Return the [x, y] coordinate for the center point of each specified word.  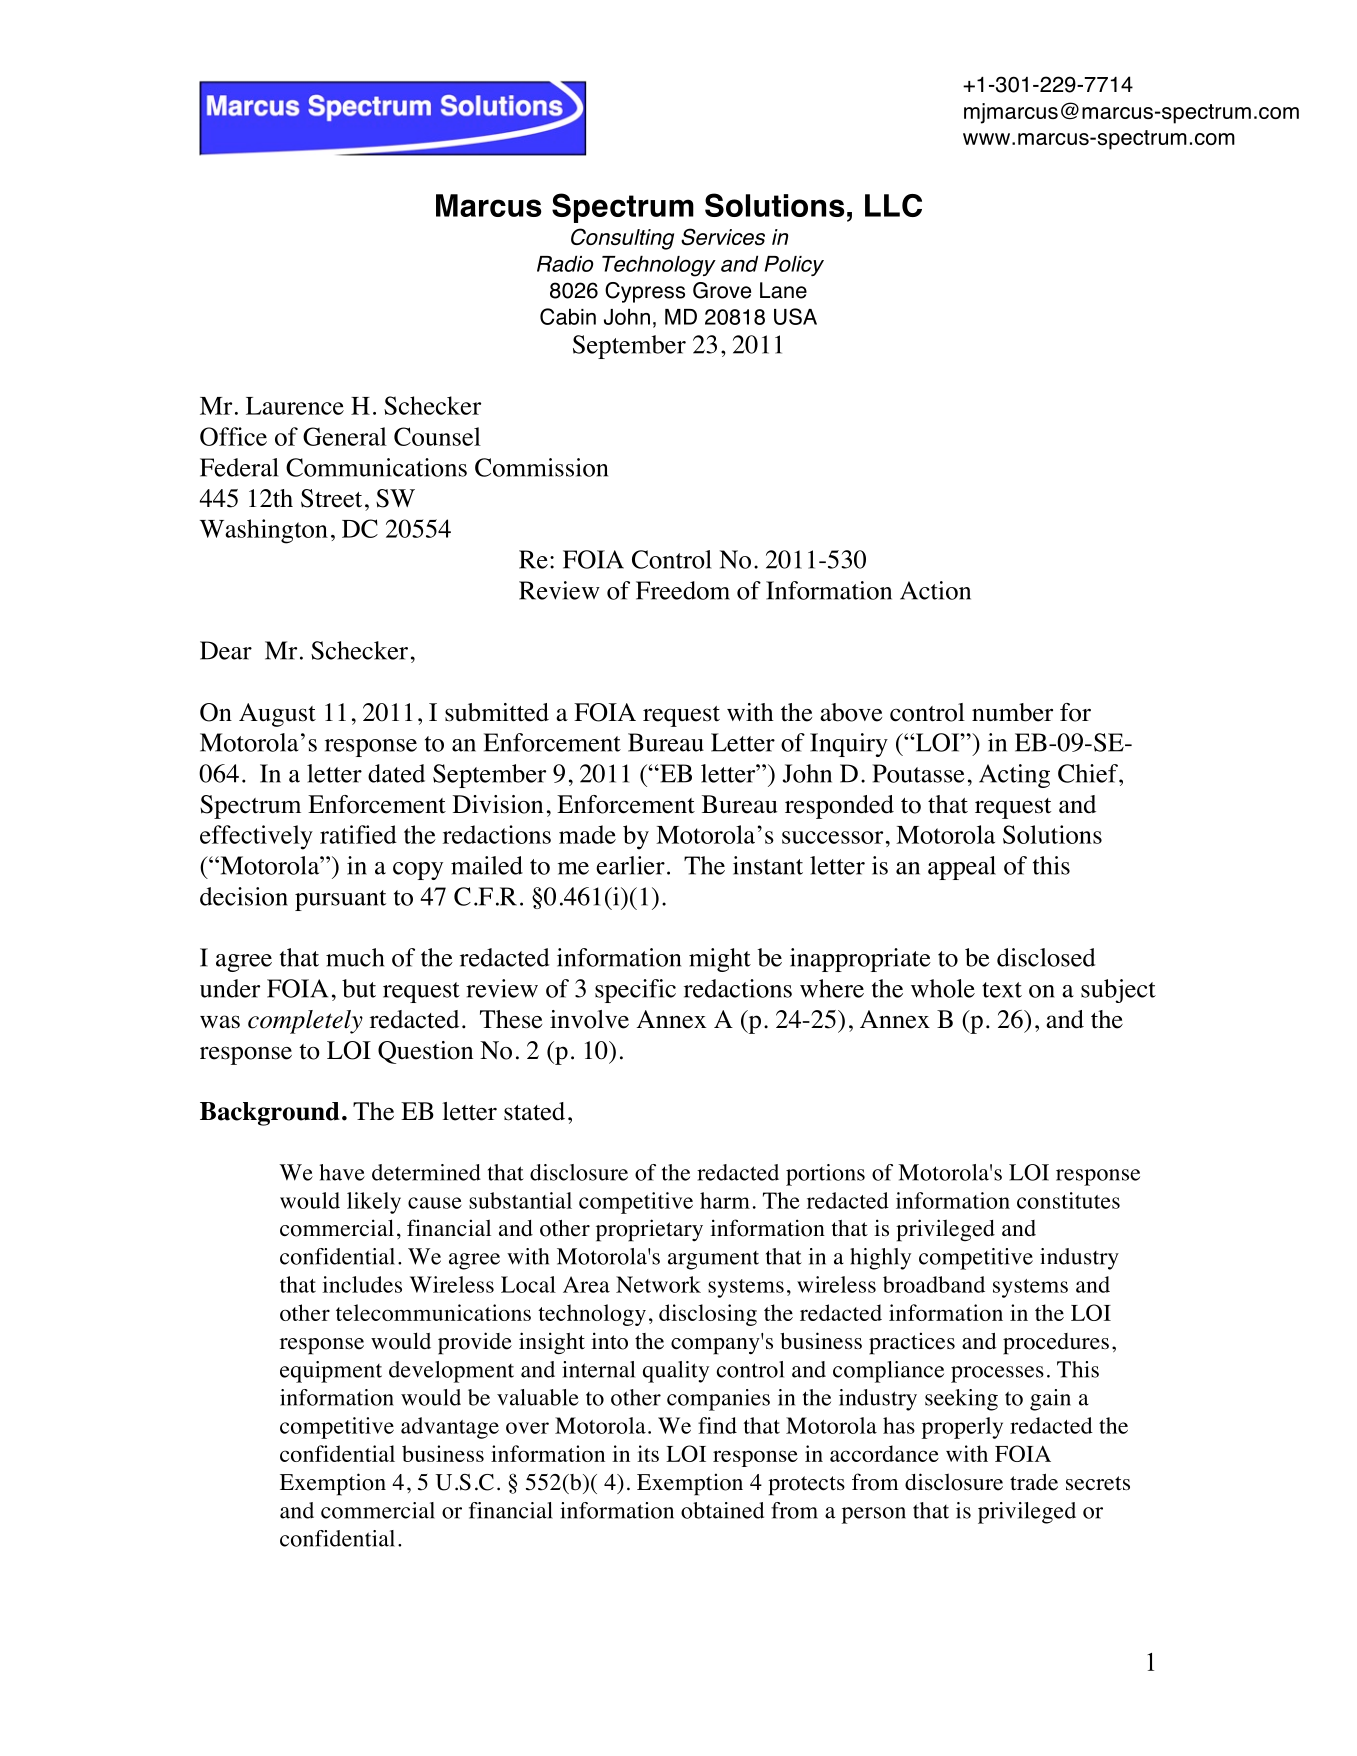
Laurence [295, 406]
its [648, 1453]
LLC [893, 205]
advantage [450, 1428]
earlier [630, 865]
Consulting [622, 239]
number [1012, 712]
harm [725, 1200]
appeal [962, 868]
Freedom [683, 590]
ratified [358, 834]
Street [331, 498]
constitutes [1068, 1200]
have [342, 1172]
